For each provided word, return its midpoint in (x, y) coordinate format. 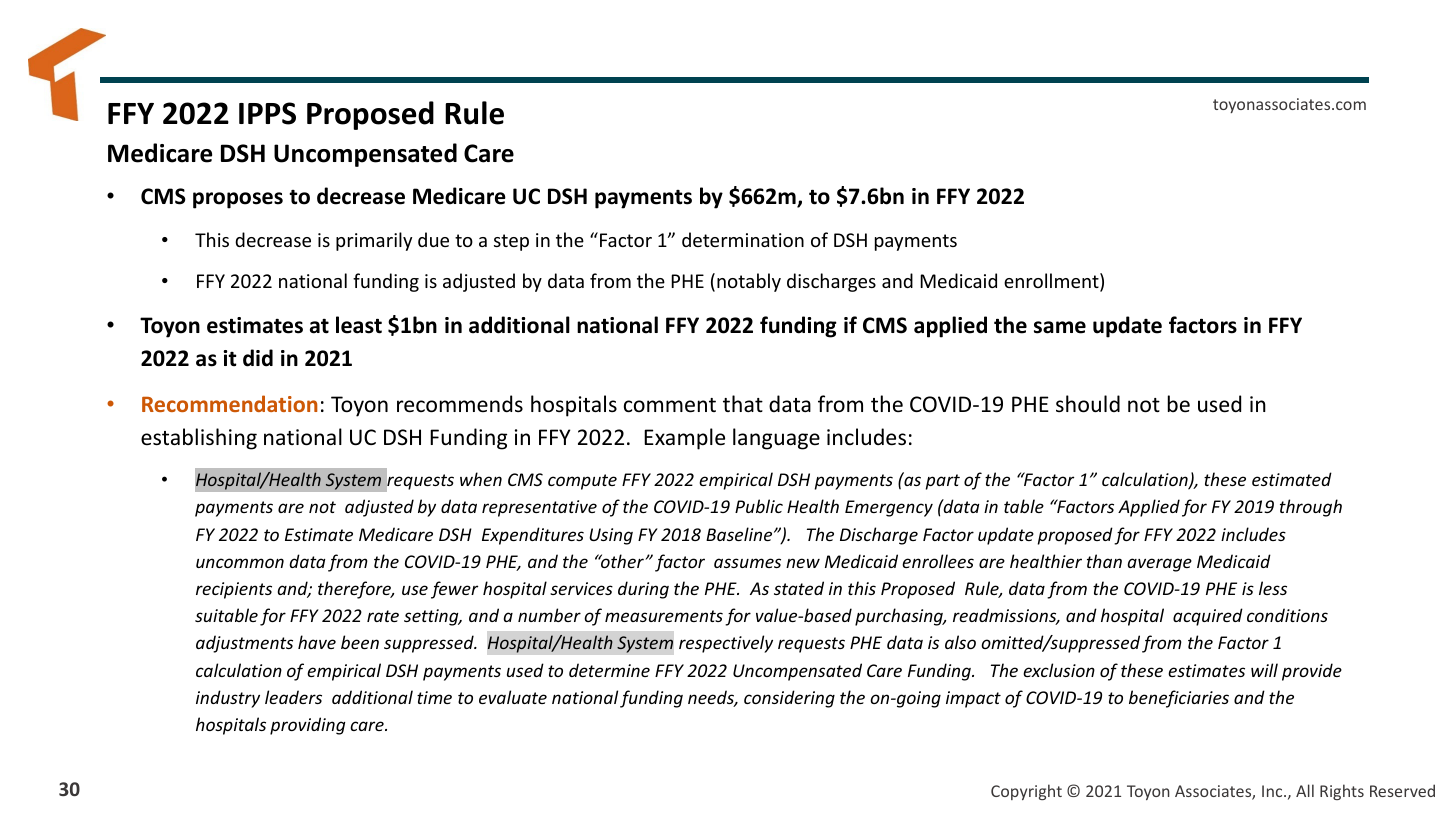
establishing (199, 439)
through (1311, 508)
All (1305, 790)
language (776, 439)
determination (743, 239)
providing (307, 726)
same (1060, 327)
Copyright (1026, 792)
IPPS (267, 113)
